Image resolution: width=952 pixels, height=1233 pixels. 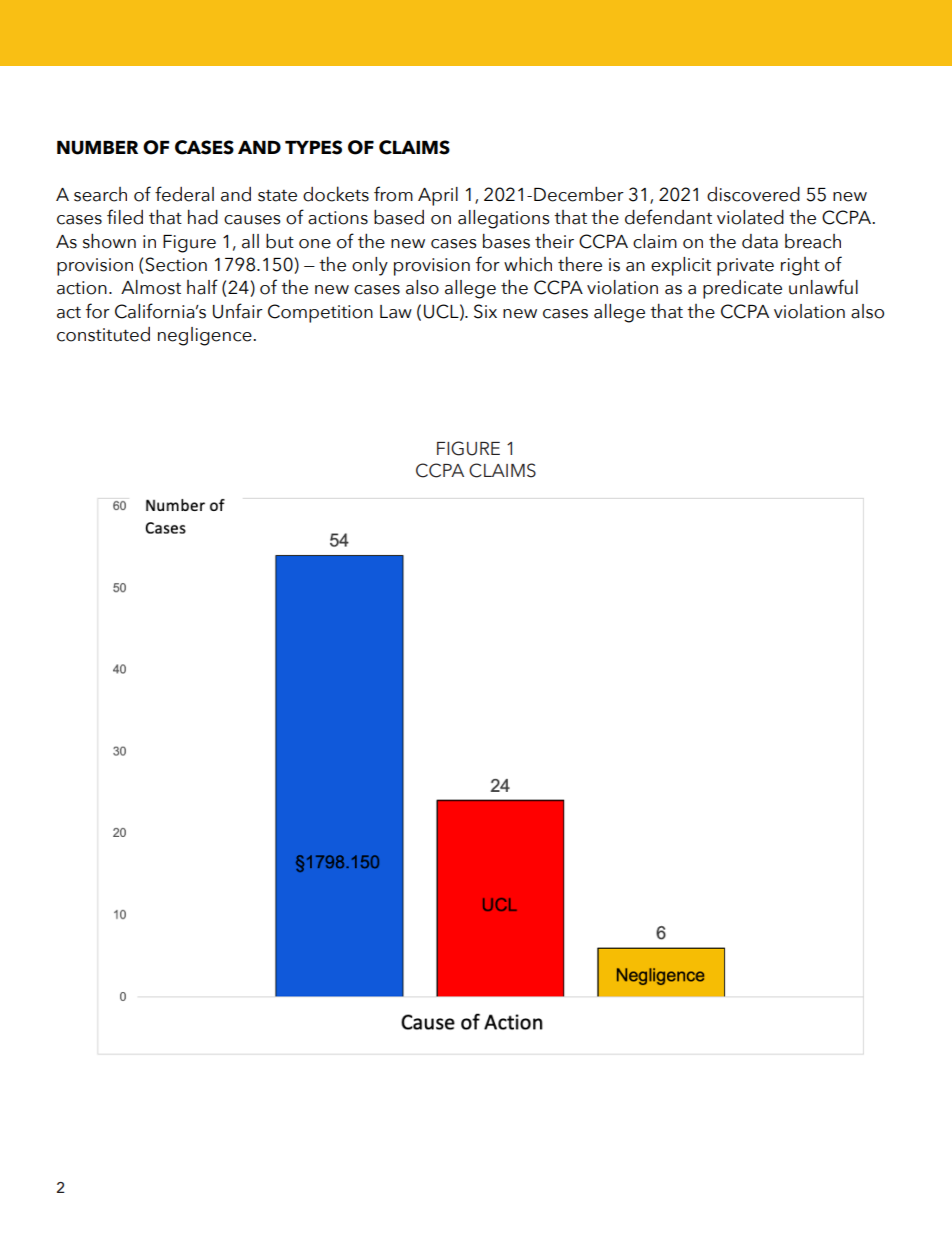 What do you see at coordinates (313, 147) in the screenshot?
I see `TYPES` at bounding box center [313, 147].
